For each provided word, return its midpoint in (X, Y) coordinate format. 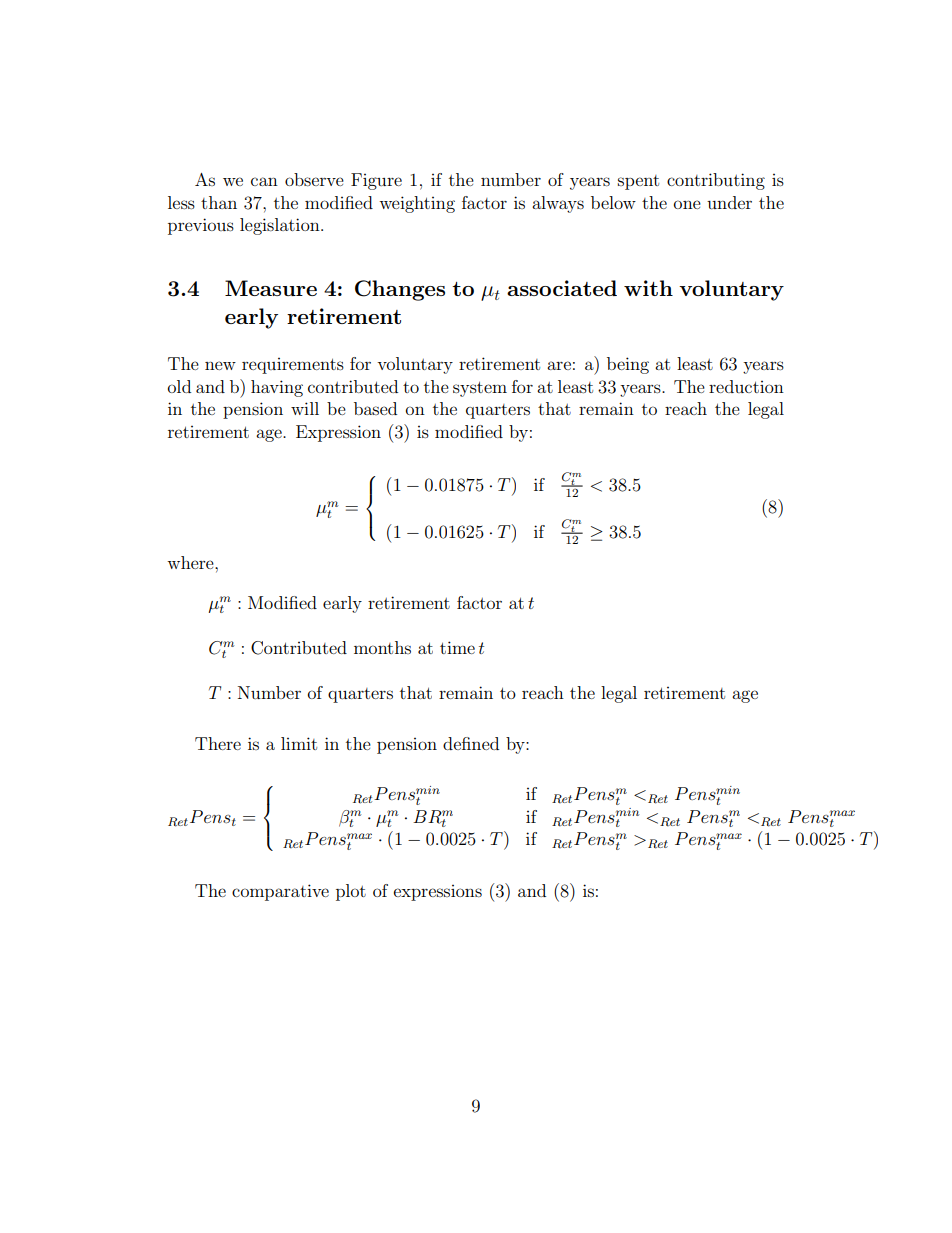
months (382, 647)
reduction (746, 386)
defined (471, 743)
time (457, 647)
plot (351, 892)
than (219, 202)
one (687, 204)
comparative (280, 892)
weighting (417, 204)
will (305, 408)
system (480, 389)
